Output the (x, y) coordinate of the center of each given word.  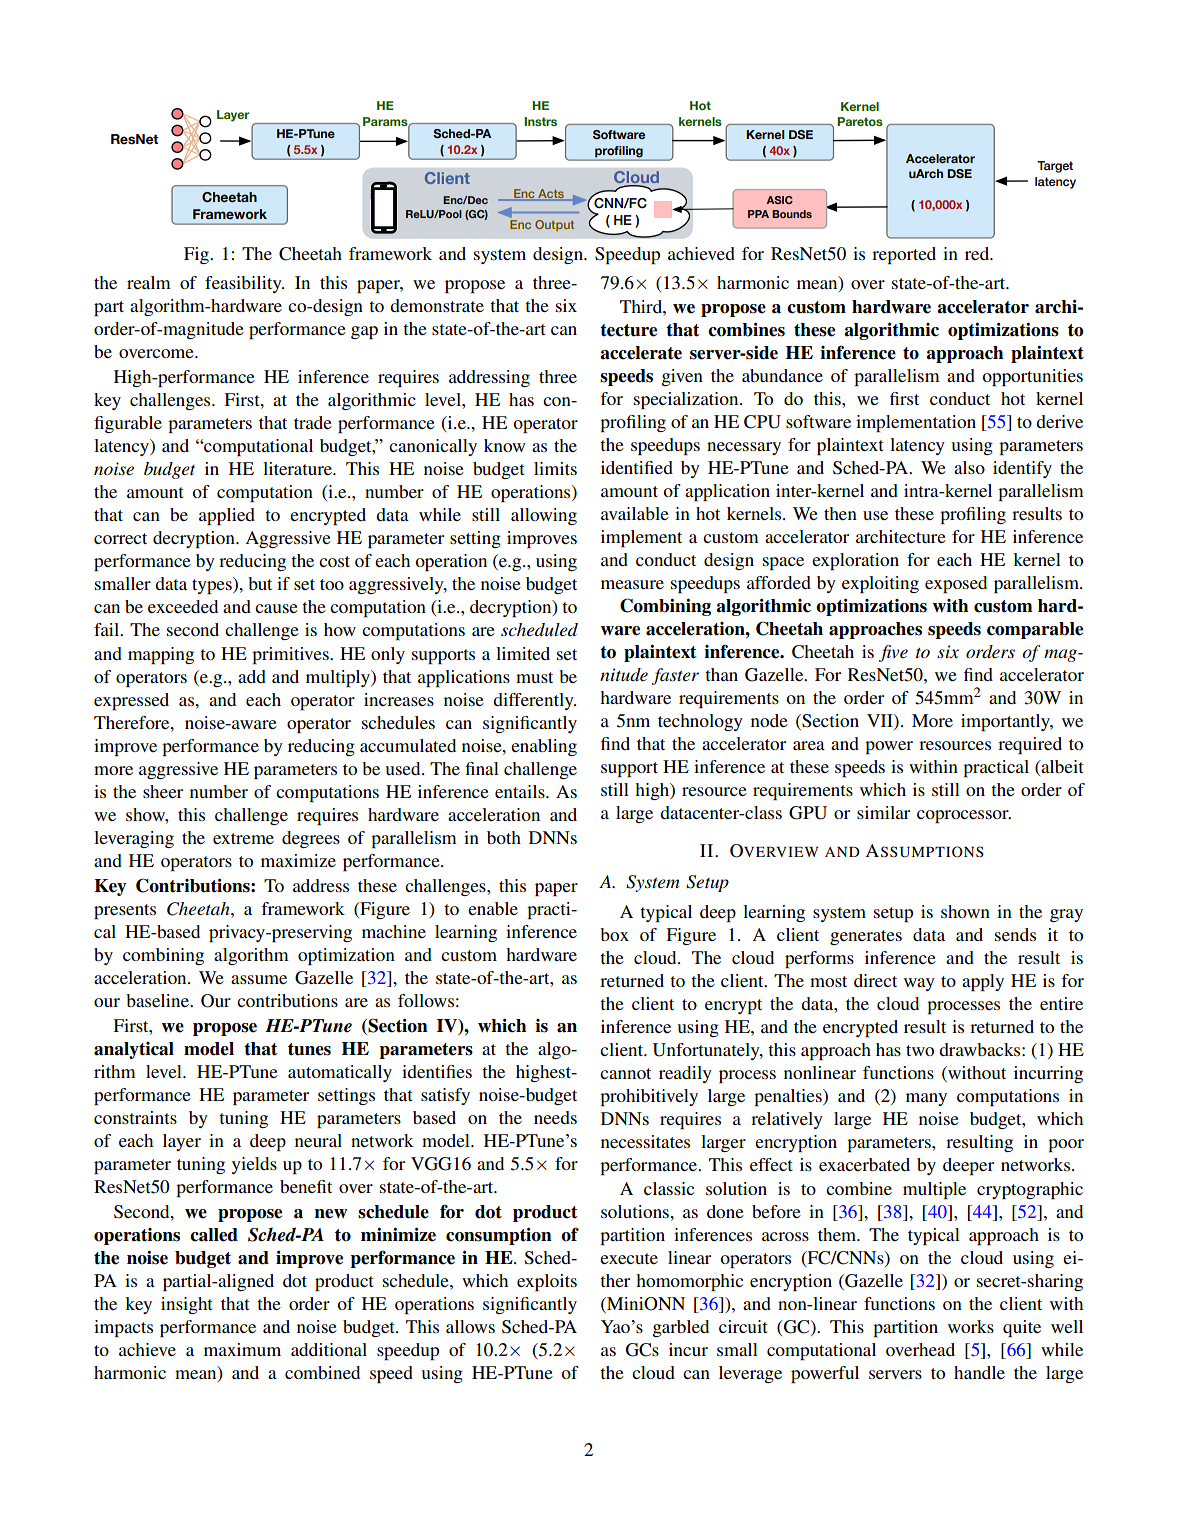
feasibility (244, 284)
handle (979, 1372)
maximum (242, 1349)
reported (904, 255)
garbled (681, 1328)
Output (554, 225)
